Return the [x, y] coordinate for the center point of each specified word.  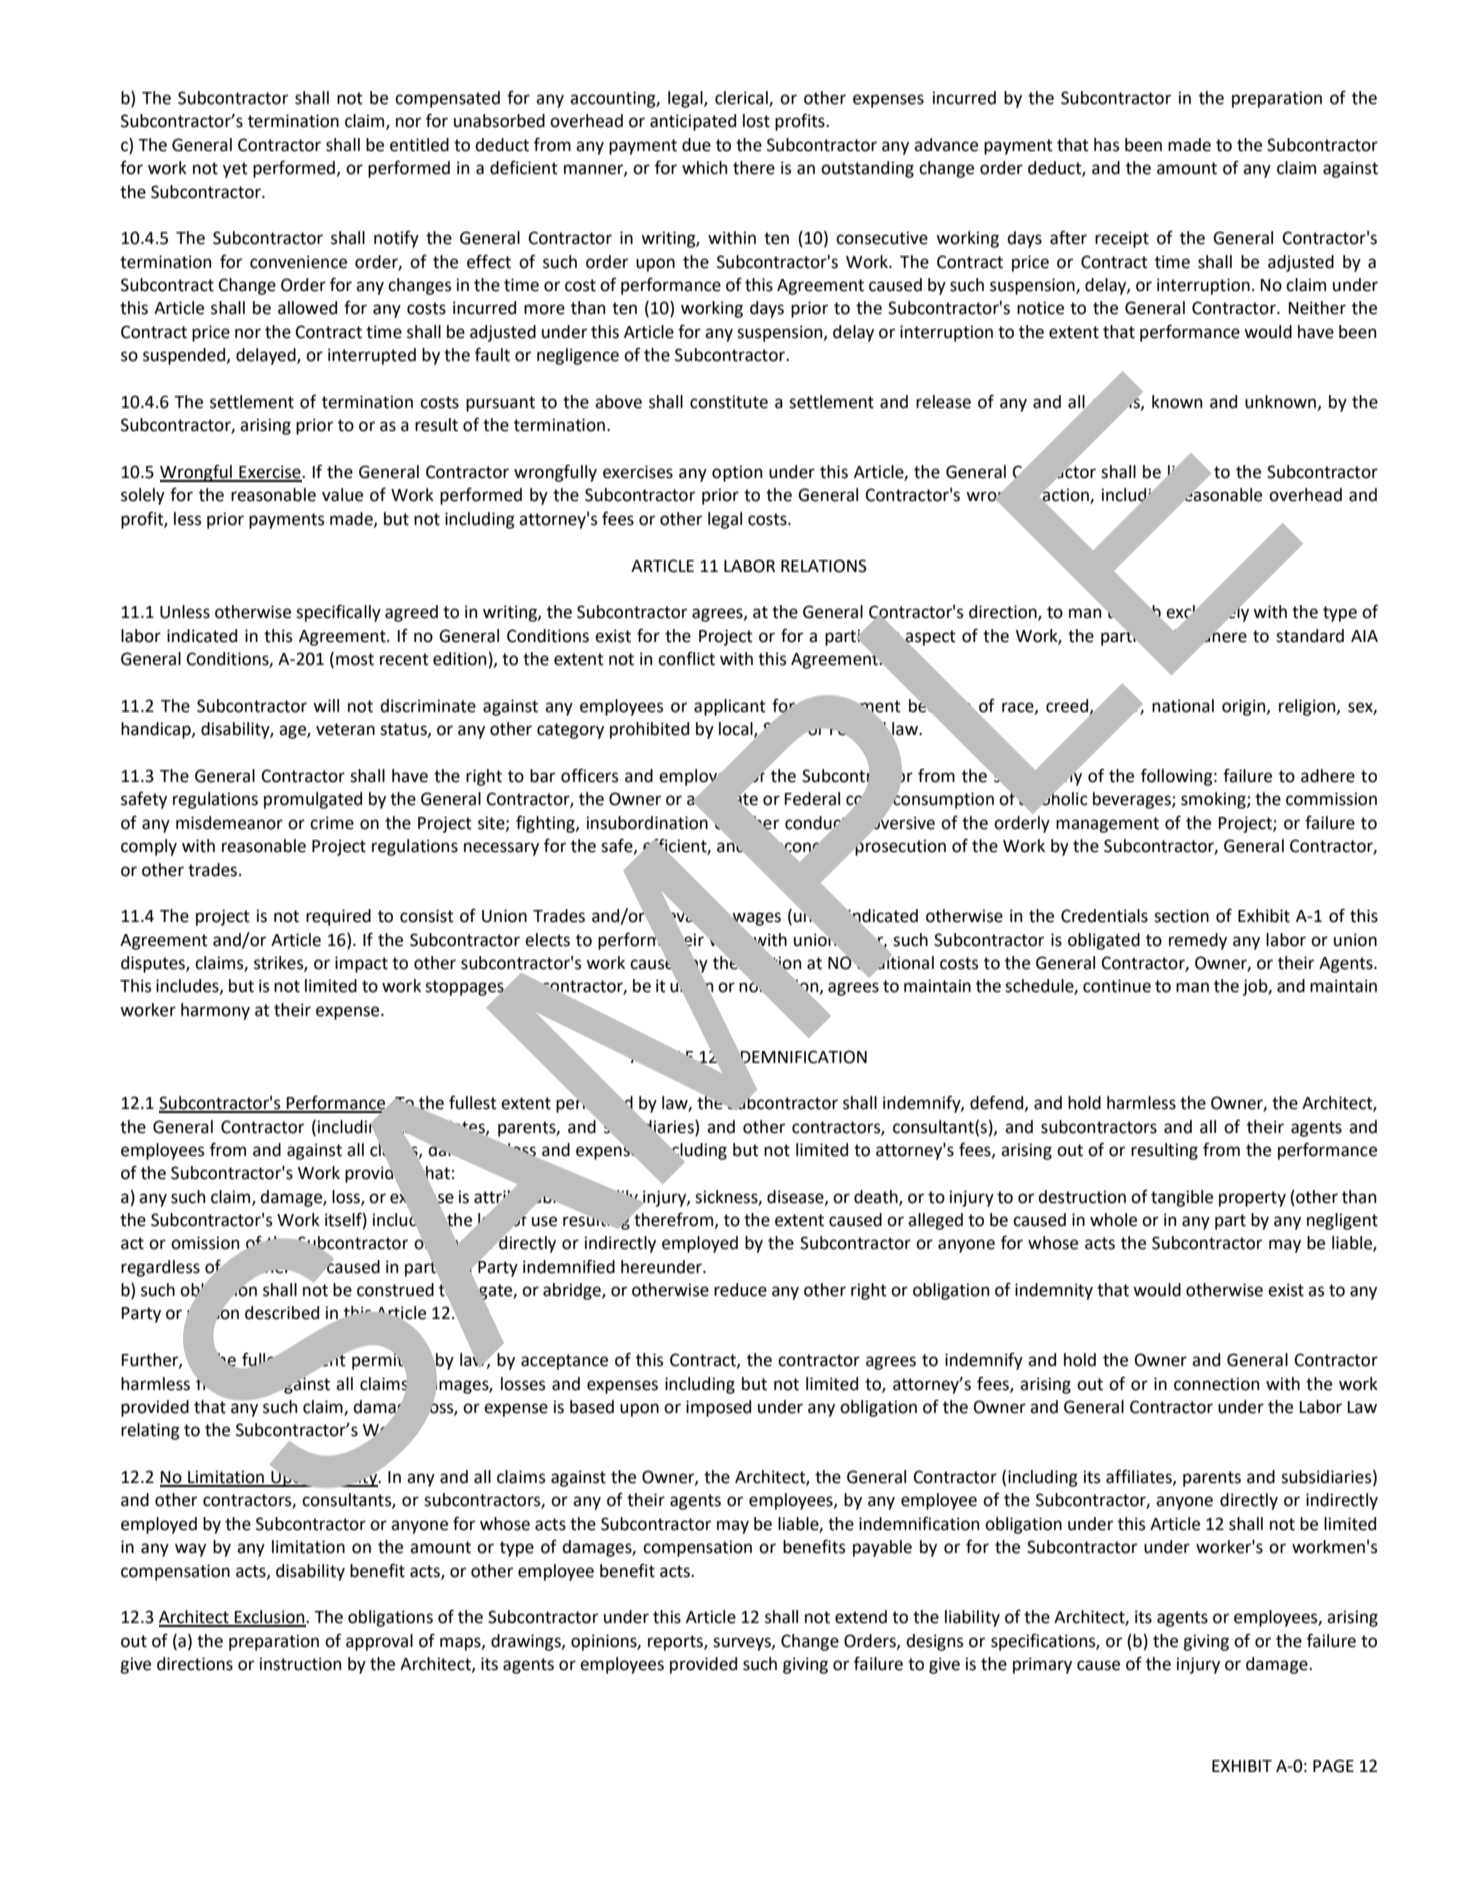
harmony [215, 1011]
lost [756, 121]
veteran [345, 729]
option [737, 473]
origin [1245, 707]
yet [235, 170]
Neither [1317, 308]
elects [547, 940]
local [737, 730]
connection [1216, 1384]
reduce [740, 1290]
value [342, 495]
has [1106, 145]
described [282, 1313]
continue [1117, 986]
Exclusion [270, 1618]
